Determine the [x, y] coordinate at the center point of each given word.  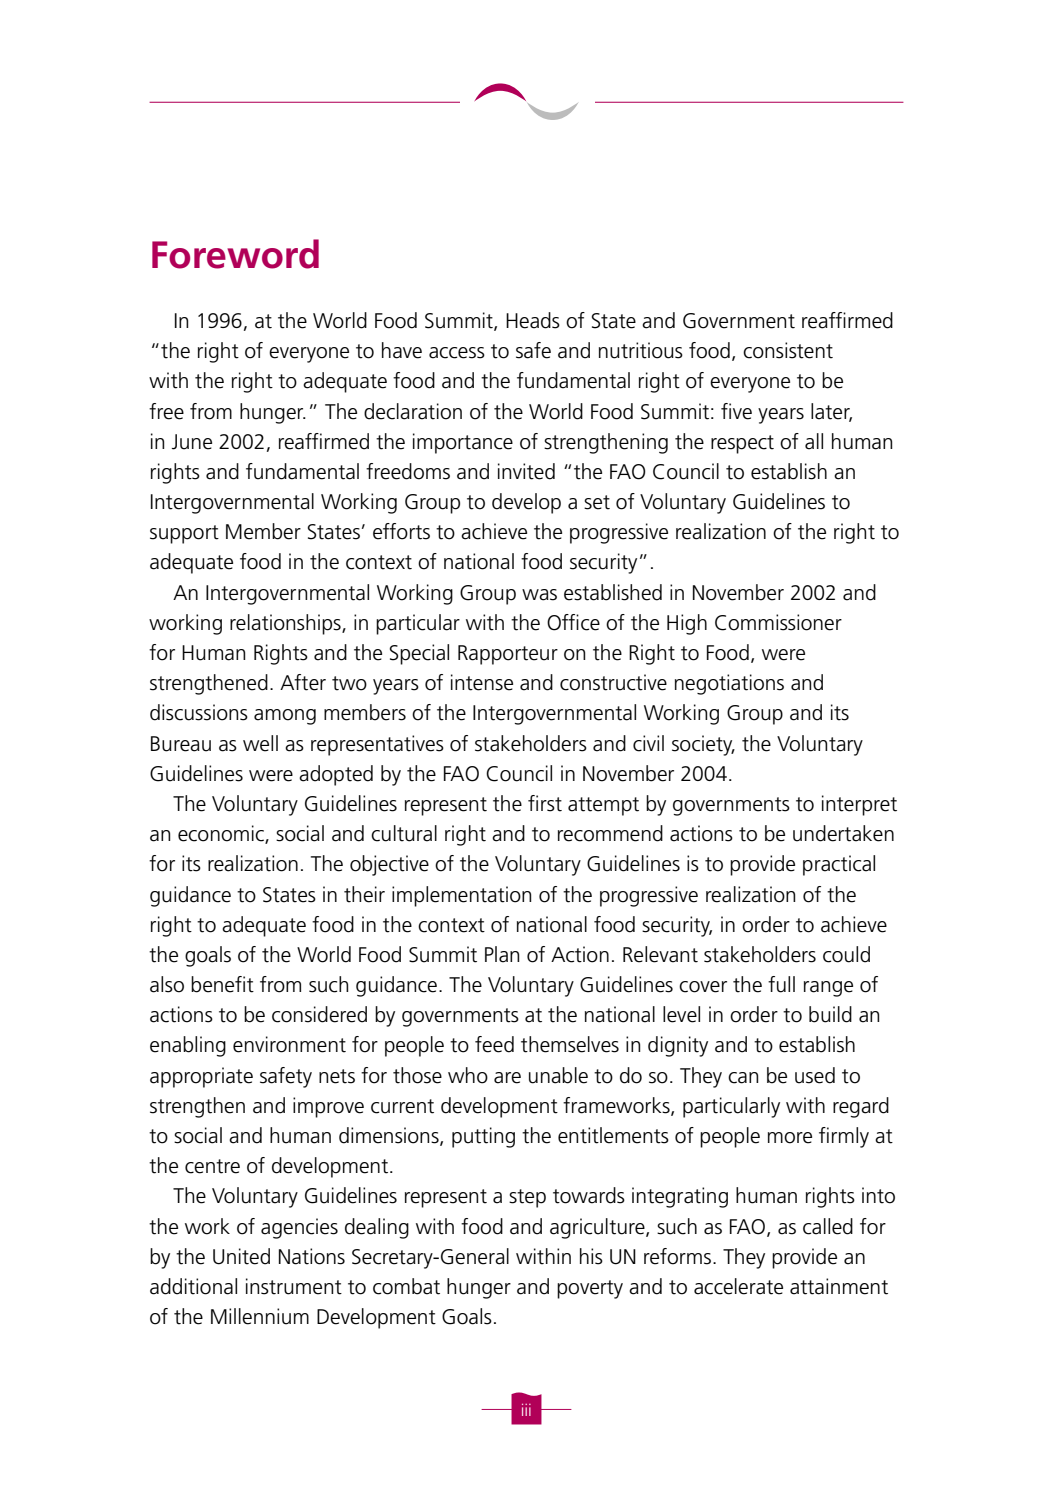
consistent [788, 350]
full [781, 984]
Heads [533, 320]
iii [526, 1410]
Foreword [235, 254]
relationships [286, 624]
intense [482, 682]
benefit [222, 984]
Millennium [260, 1316]
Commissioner [778, 622]
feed [494, 1044]
